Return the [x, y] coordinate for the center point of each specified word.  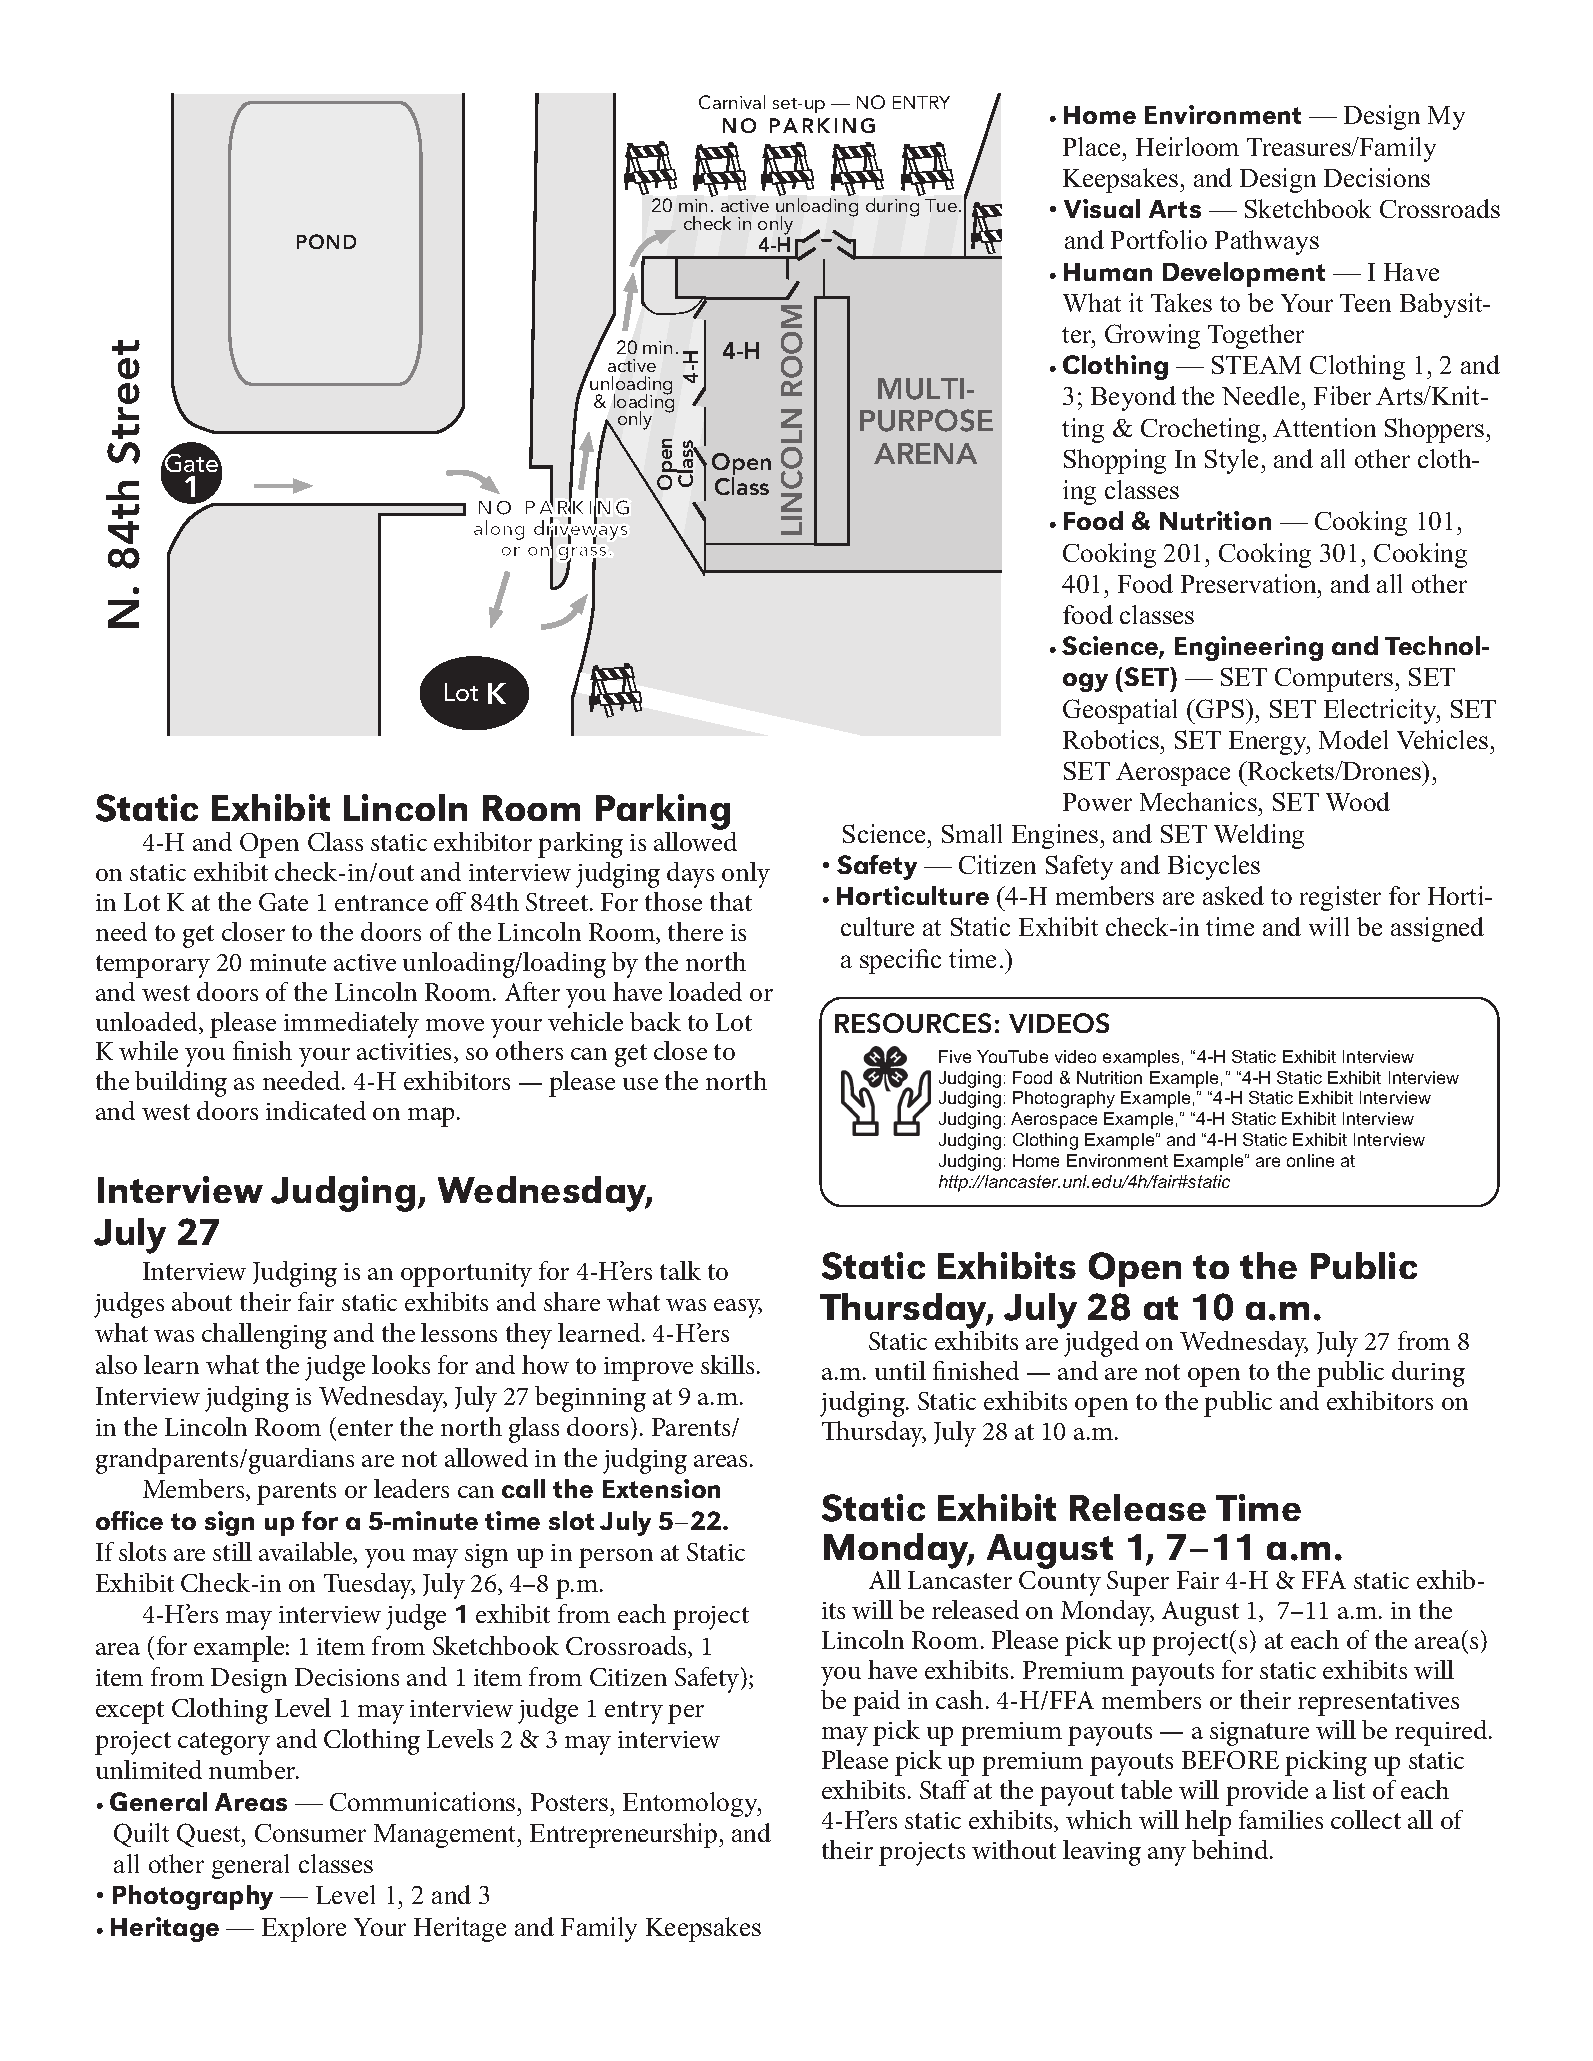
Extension [661, 1488]
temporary [153, 966]
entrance [381, 903]
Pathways [1267, 242]
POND [326, 241]
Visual [1102, 208]
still [232, 1551]
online [1310, 1160]
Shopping [1115, 461]
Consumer [310, 1833]
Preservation [1250, 583]
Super [1138, 1583]
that [731, 901]
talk [680, 1270]
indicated [316, 1110]
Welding [1259, 836]
